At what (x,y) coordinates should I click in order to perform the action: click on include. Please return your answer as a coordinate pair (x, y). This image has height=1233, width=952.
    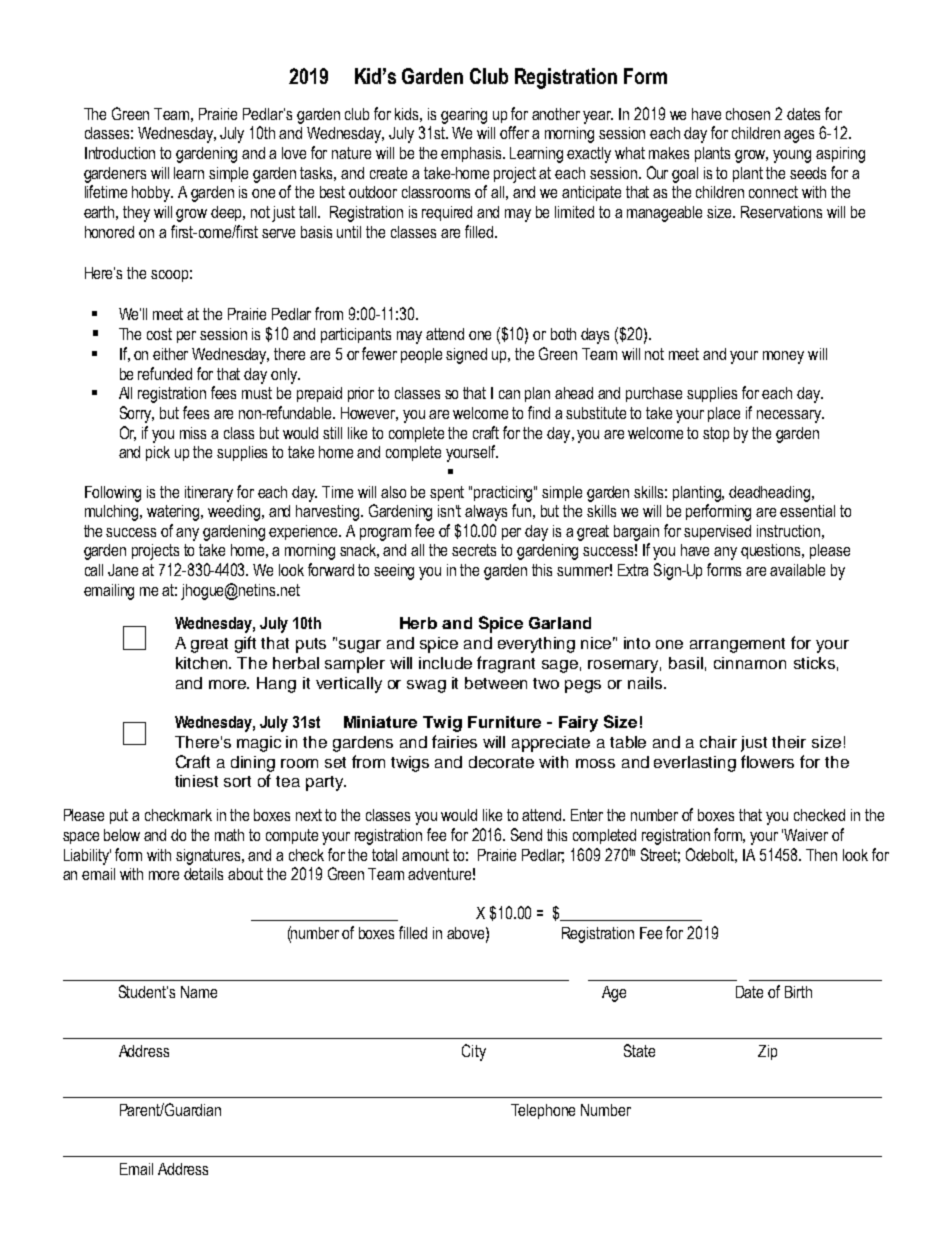
    Looking at the image, I should click on (445, 663).
